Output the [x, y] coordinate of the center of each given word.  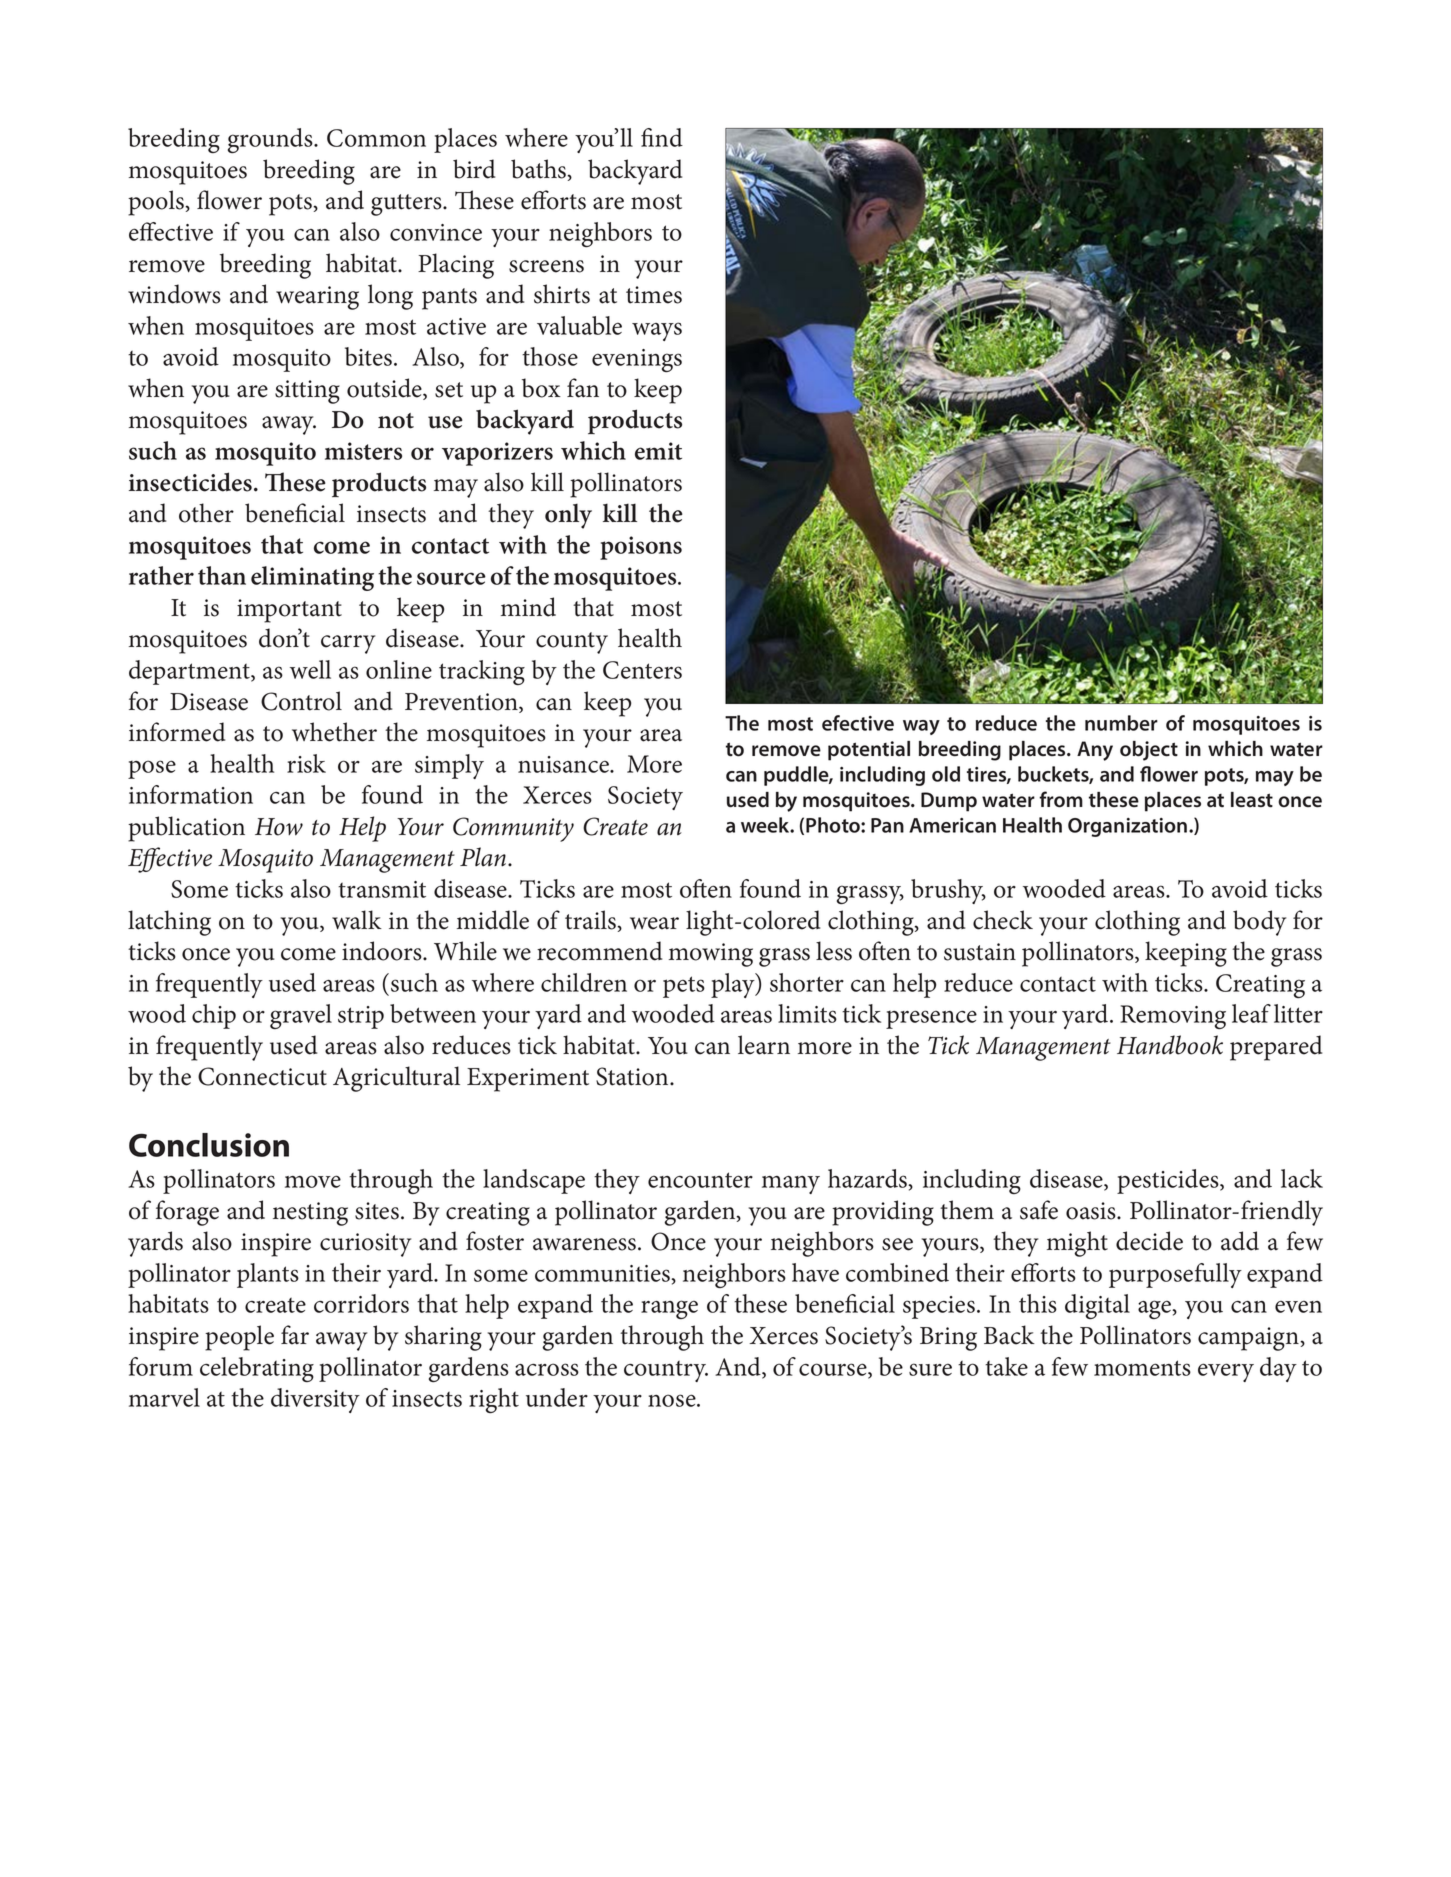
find [662, 137]
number [1121, 723]
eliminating [312, 578]
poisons [641, 548]
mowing [711, 955]
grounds [271, 140]
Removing [1173, 1017]
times [654, 295]
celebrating [257, 1369]
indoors [383, 951]
